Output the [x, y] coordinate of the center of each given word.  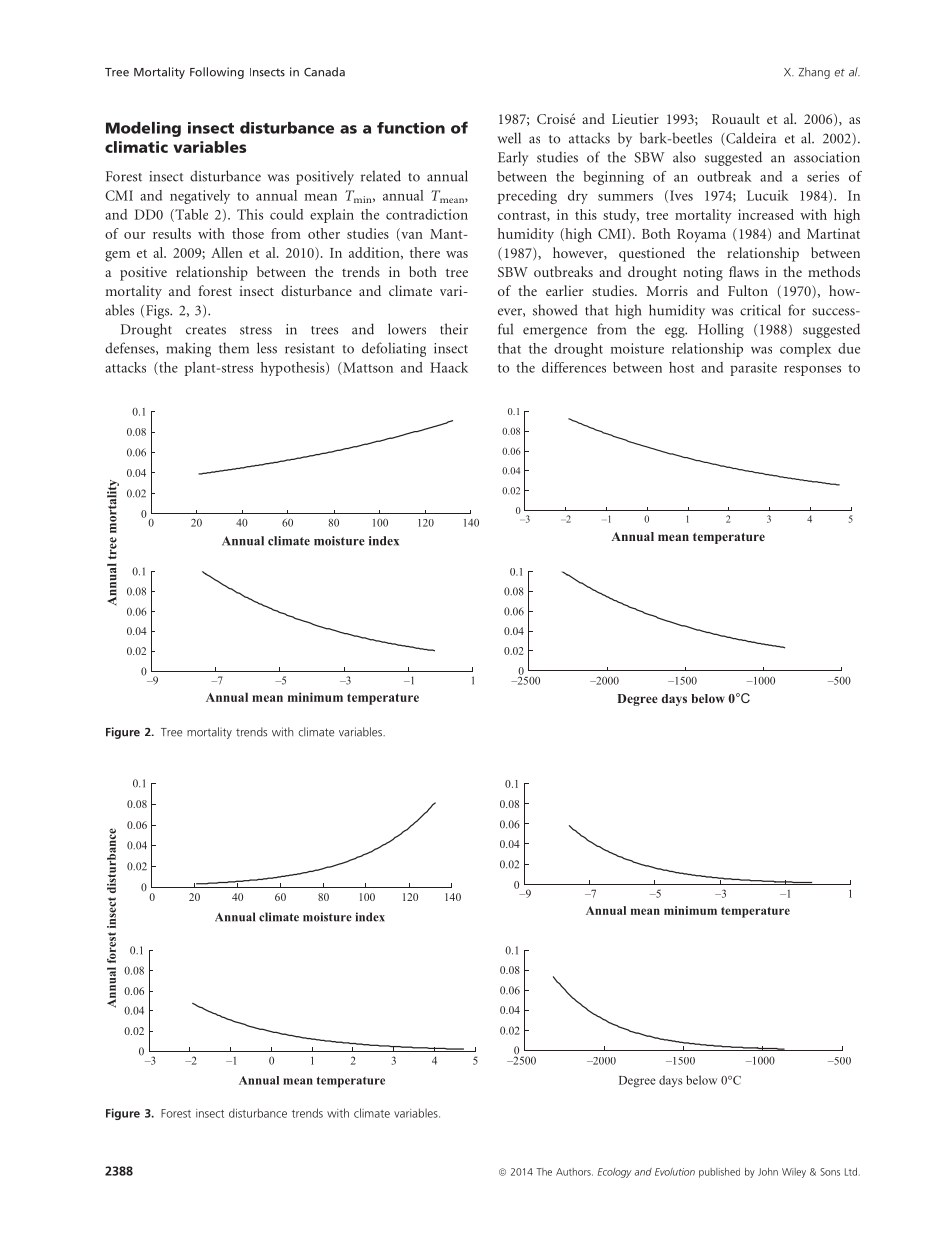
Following [217, 73]
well [509, 138]
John [768, 1172]
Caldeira [750, 139]
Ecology [615, 1173]
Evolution [675, 1172]
